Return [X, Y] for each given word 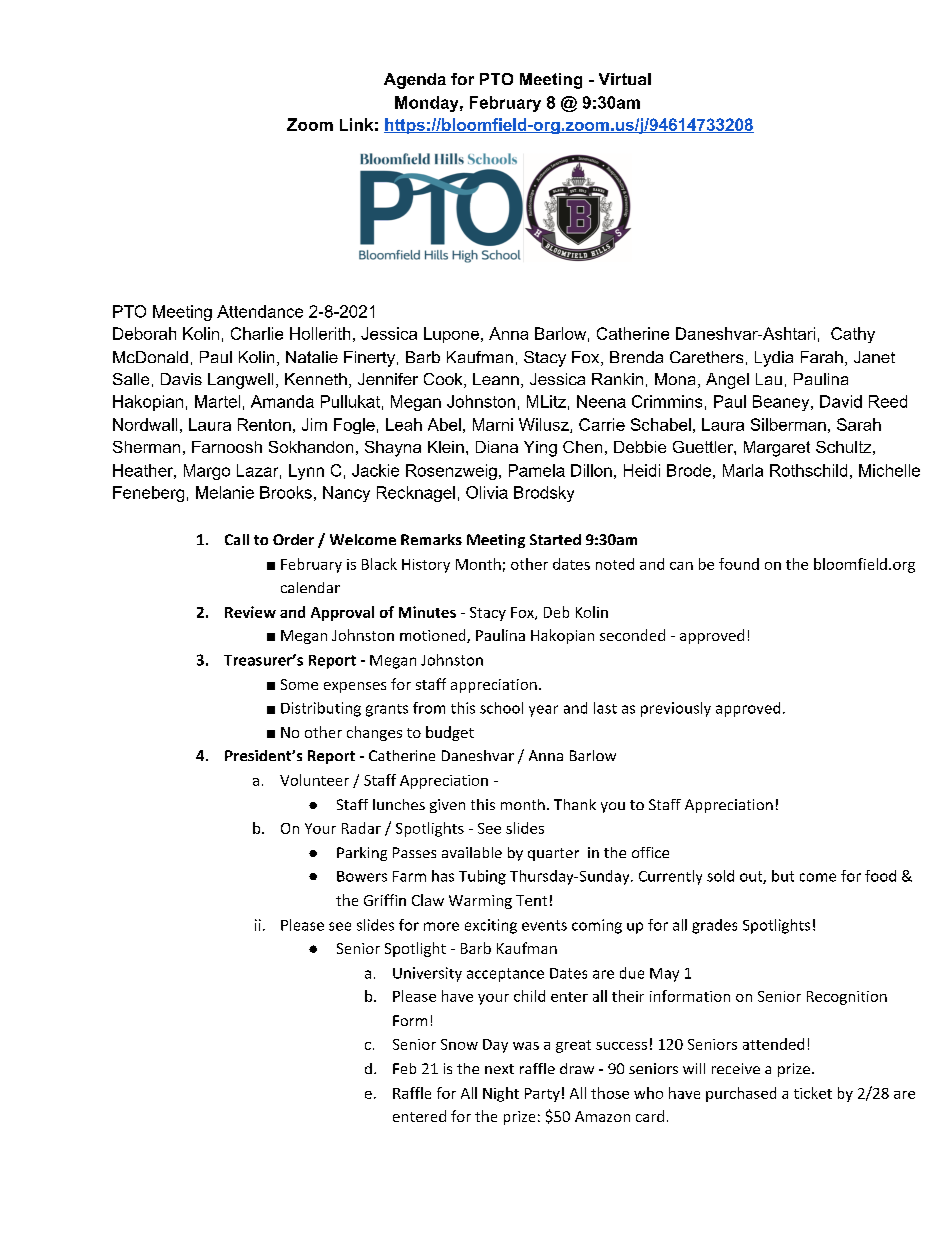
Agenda [415, 81]
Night [501, 1094]
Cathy [853, 335]
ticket [813, 1093]
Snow [459, 1044]
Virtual [625, 79]
